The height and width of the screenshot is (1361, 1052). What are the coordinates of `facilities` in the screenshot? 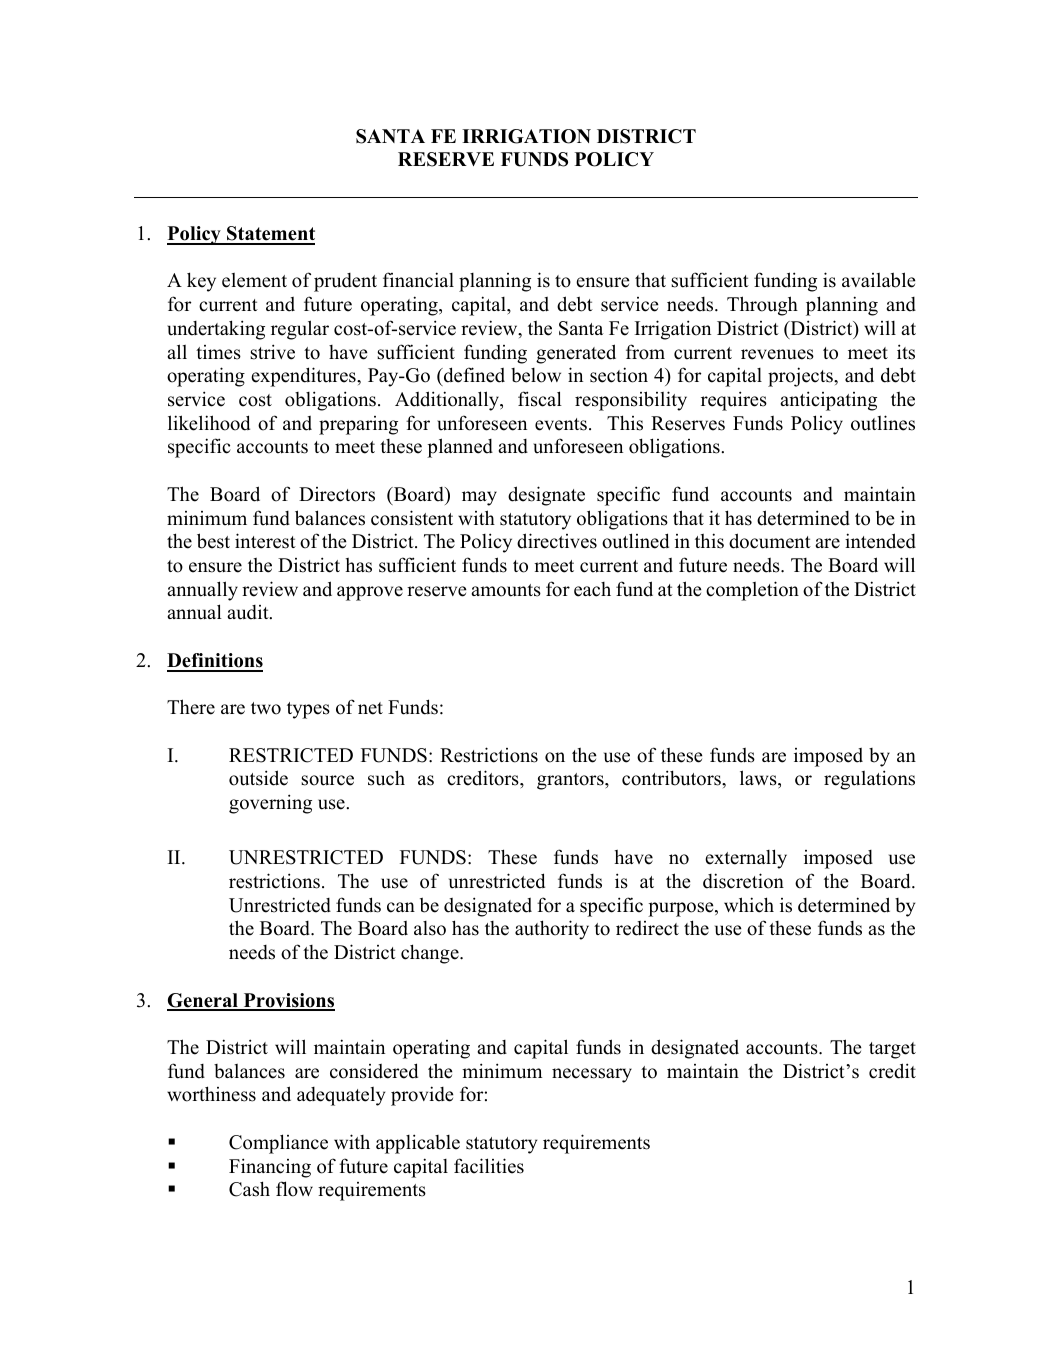 It's located at (489, 1166).
